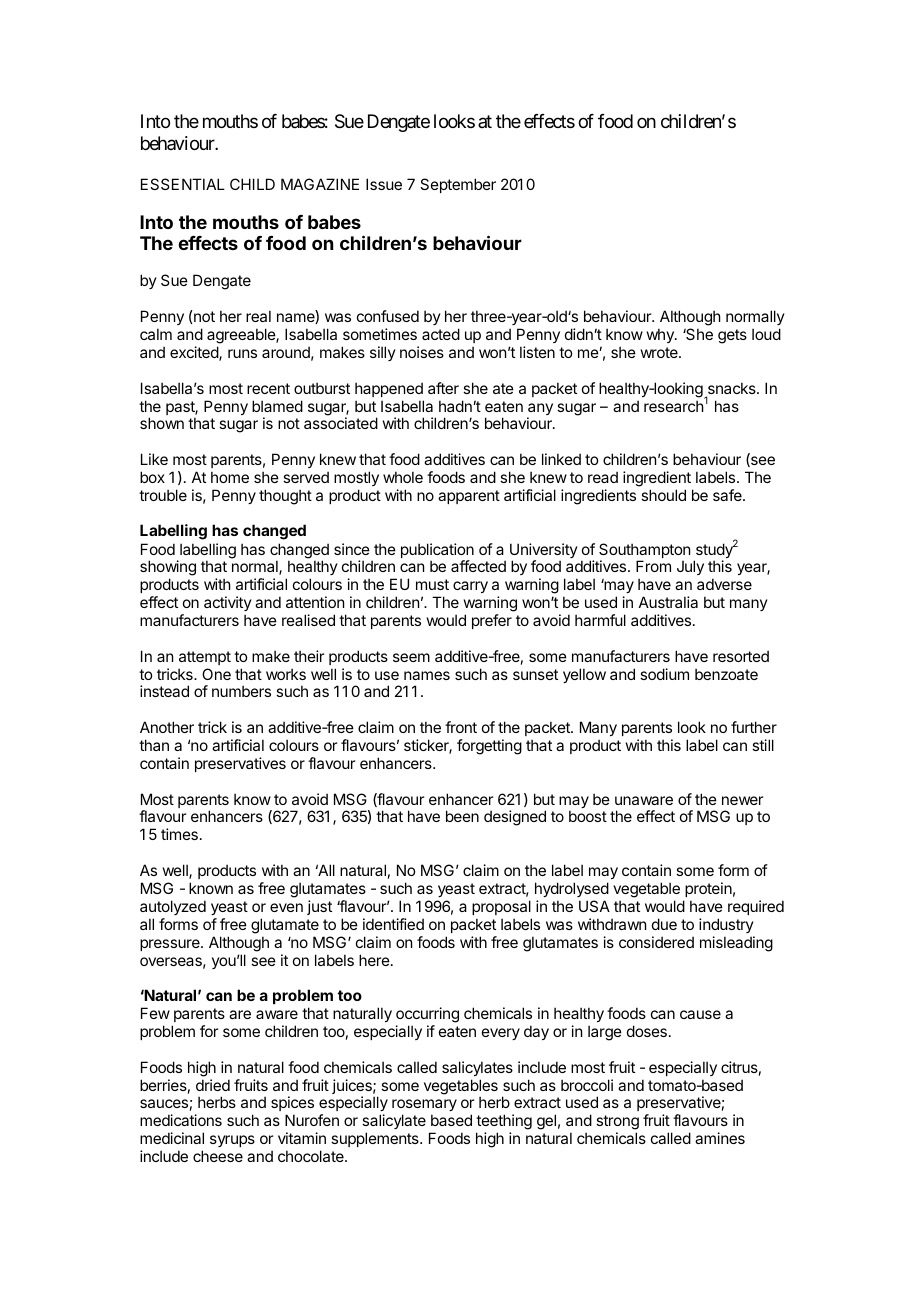  I want to click on medications, so click(181, 1120).
